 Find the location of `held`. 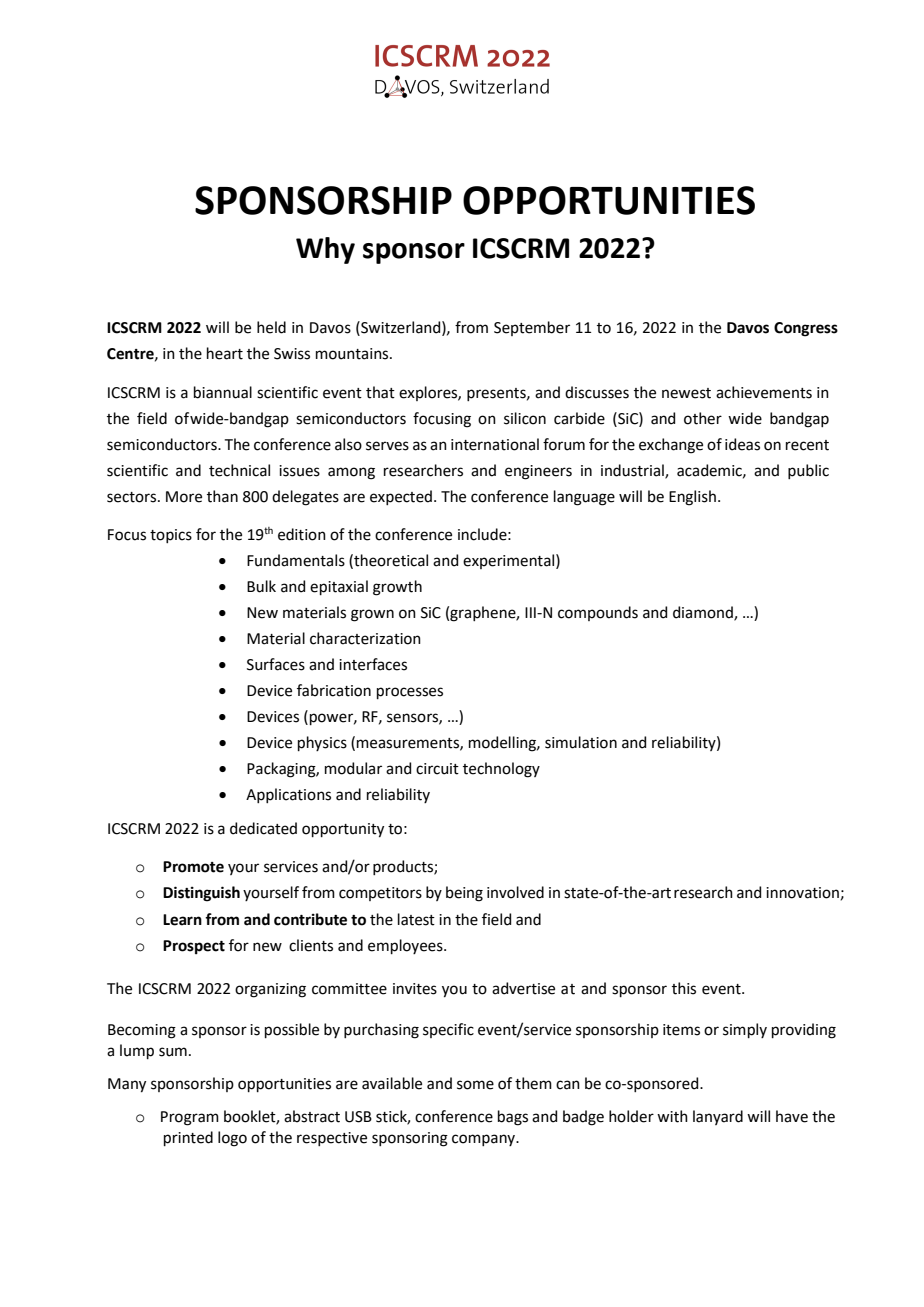

held is located at coordinates (271, 327).
